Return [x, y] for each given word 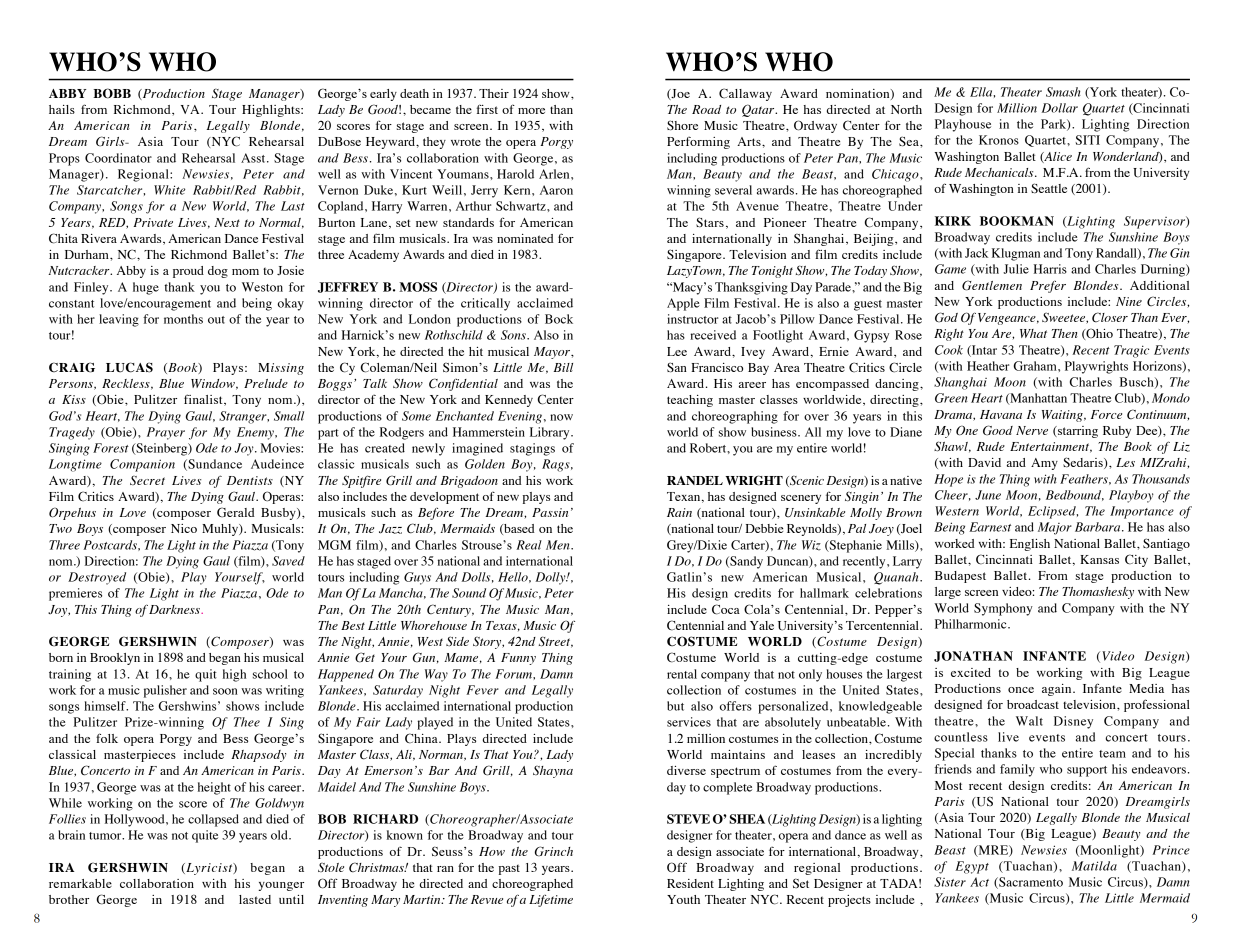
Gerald [236, 512]
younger [281, 886]
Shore [682, 125]
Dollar [1060, 108]
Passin [550, 512]
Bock [559, 319]
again [1058, 690]
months [183, 319]
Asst [254, 158]
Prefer [1048, 287]
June [988, 495]
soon [225, 691]
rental [682, 674]
